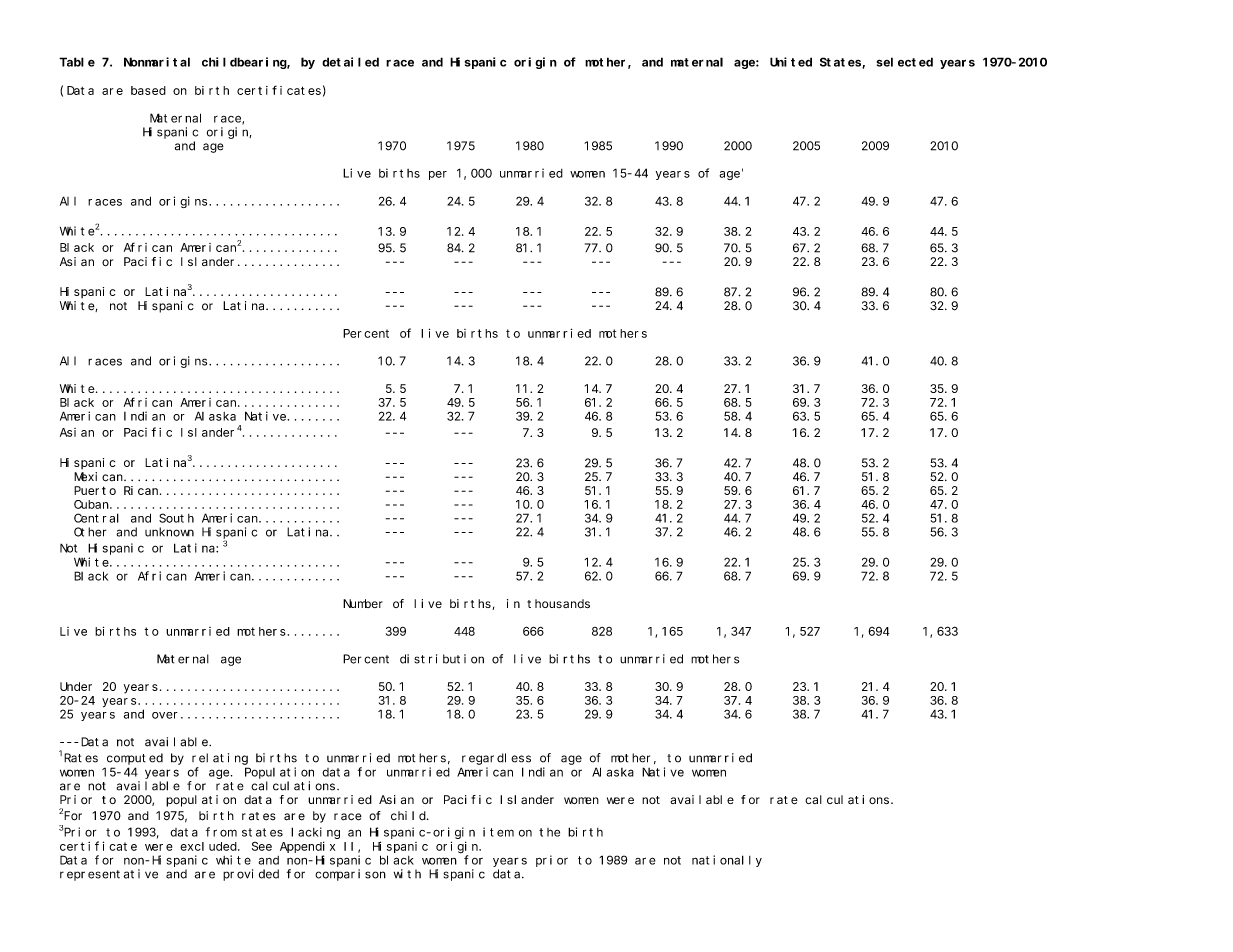 The height and width of the screenshot is (952, 1233). Describe the element at coordinates (95, 490) in the screenshot. I see `Puerto` at that location.
